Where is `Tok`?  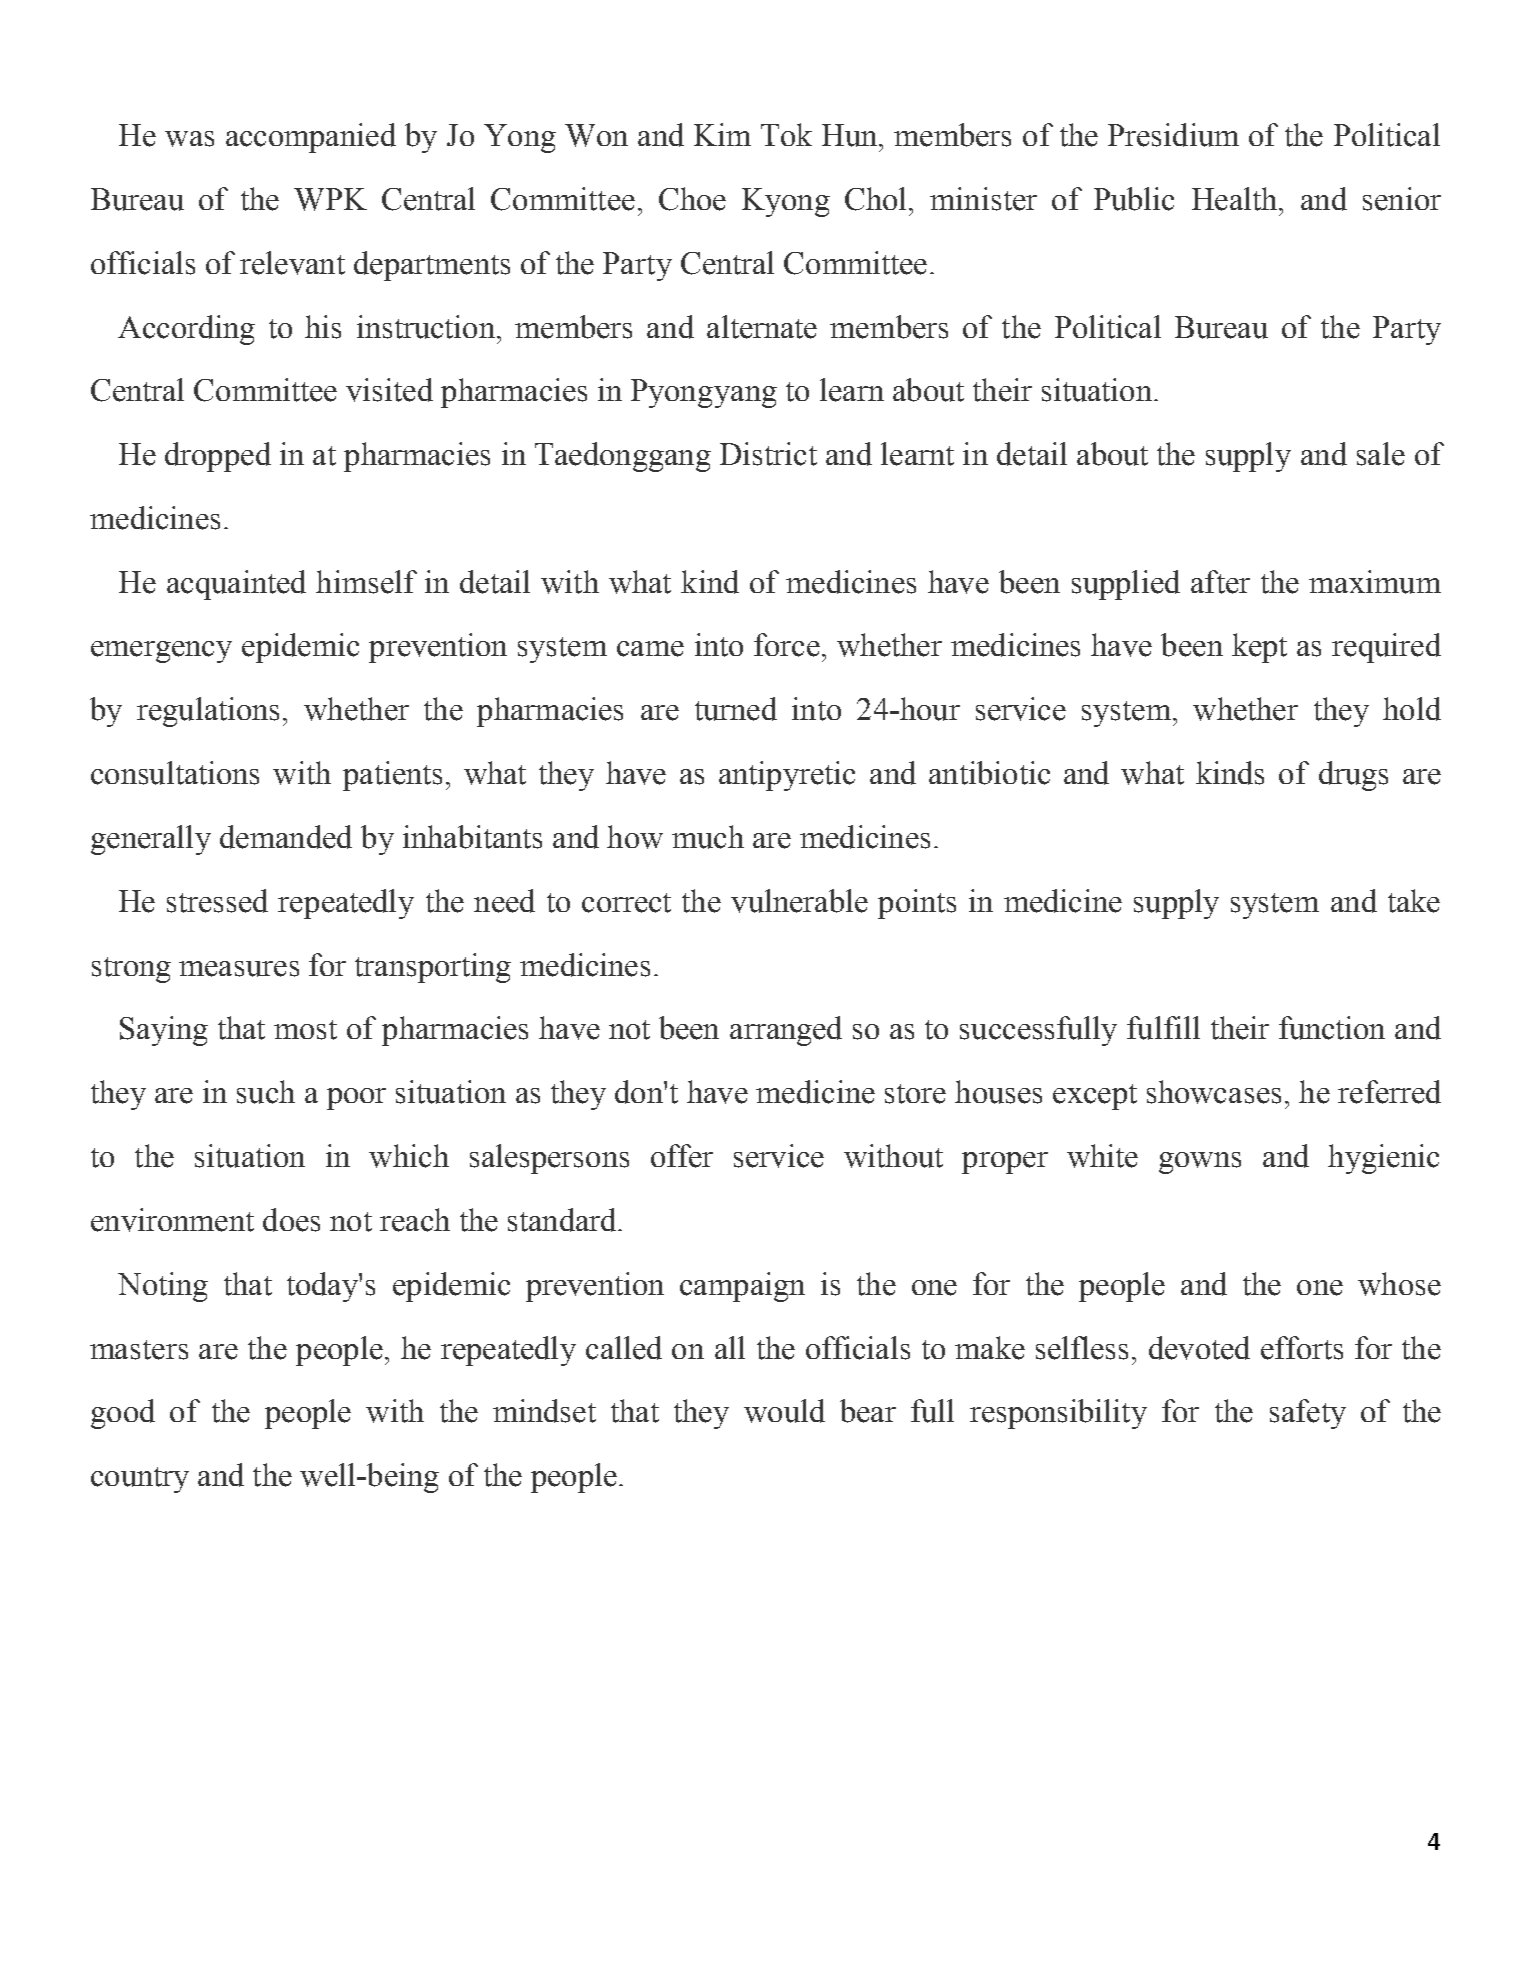
Tok is located at coordinates (786, 134).
